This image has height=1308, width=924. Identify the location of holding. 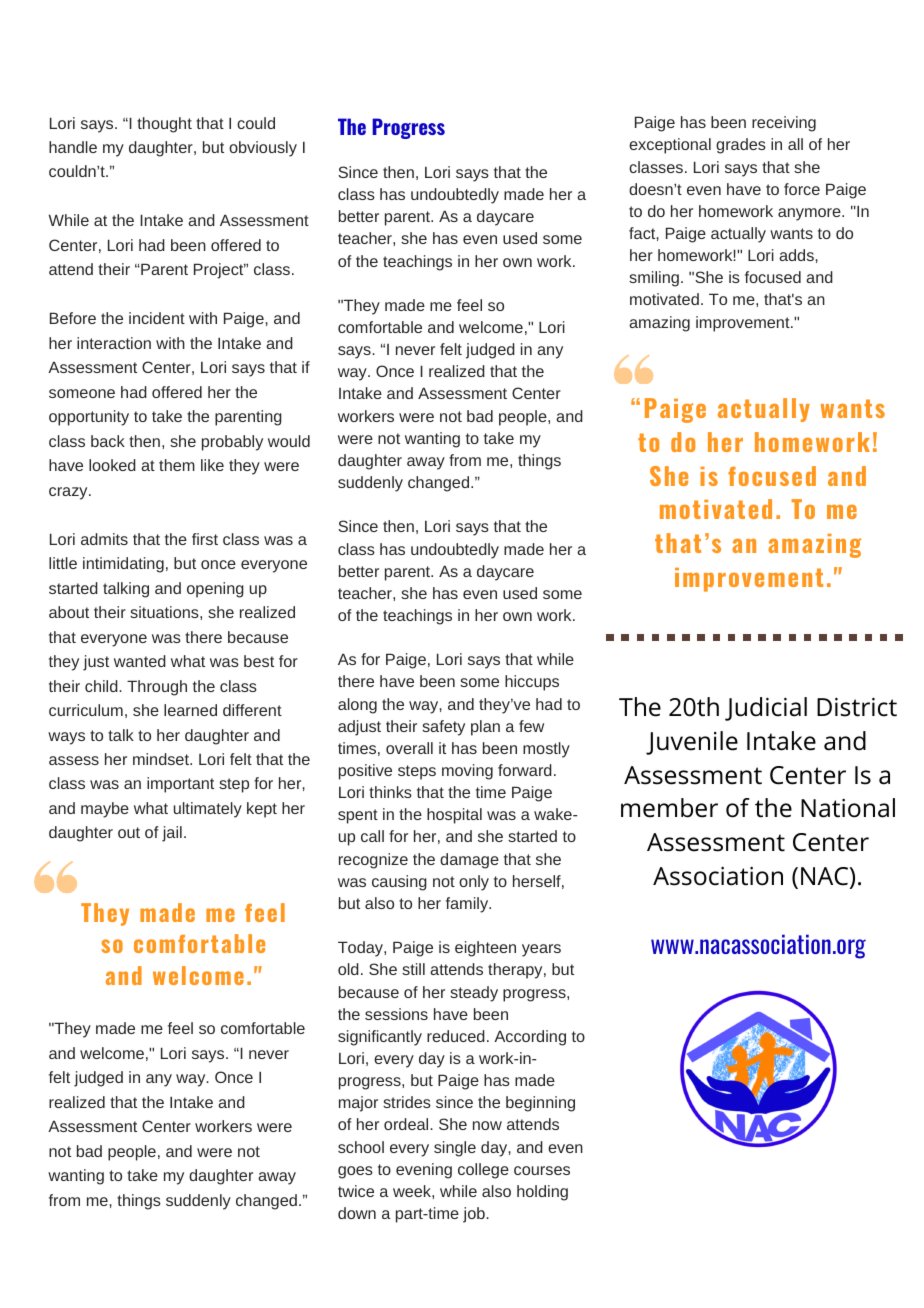
(542, 1193).
